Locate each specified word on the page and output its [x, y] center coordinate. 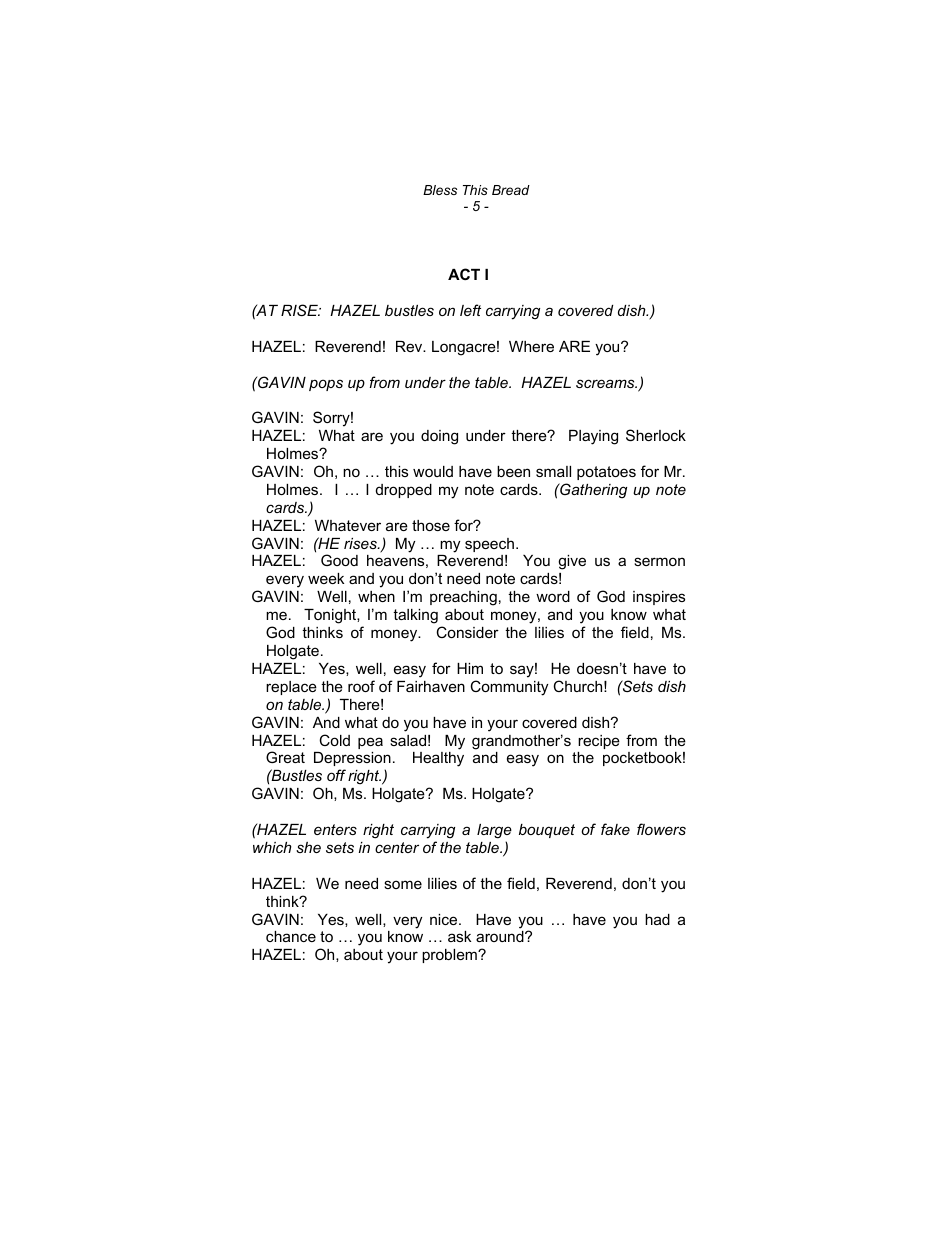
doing [439, 437]
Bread [511, 190]
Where [531, 346]
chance [291, 936]
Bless [440, 190]
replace [291, 688]
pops [326, 385]
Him [470, 668]
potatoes [606, 473]
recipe [599, 742]
